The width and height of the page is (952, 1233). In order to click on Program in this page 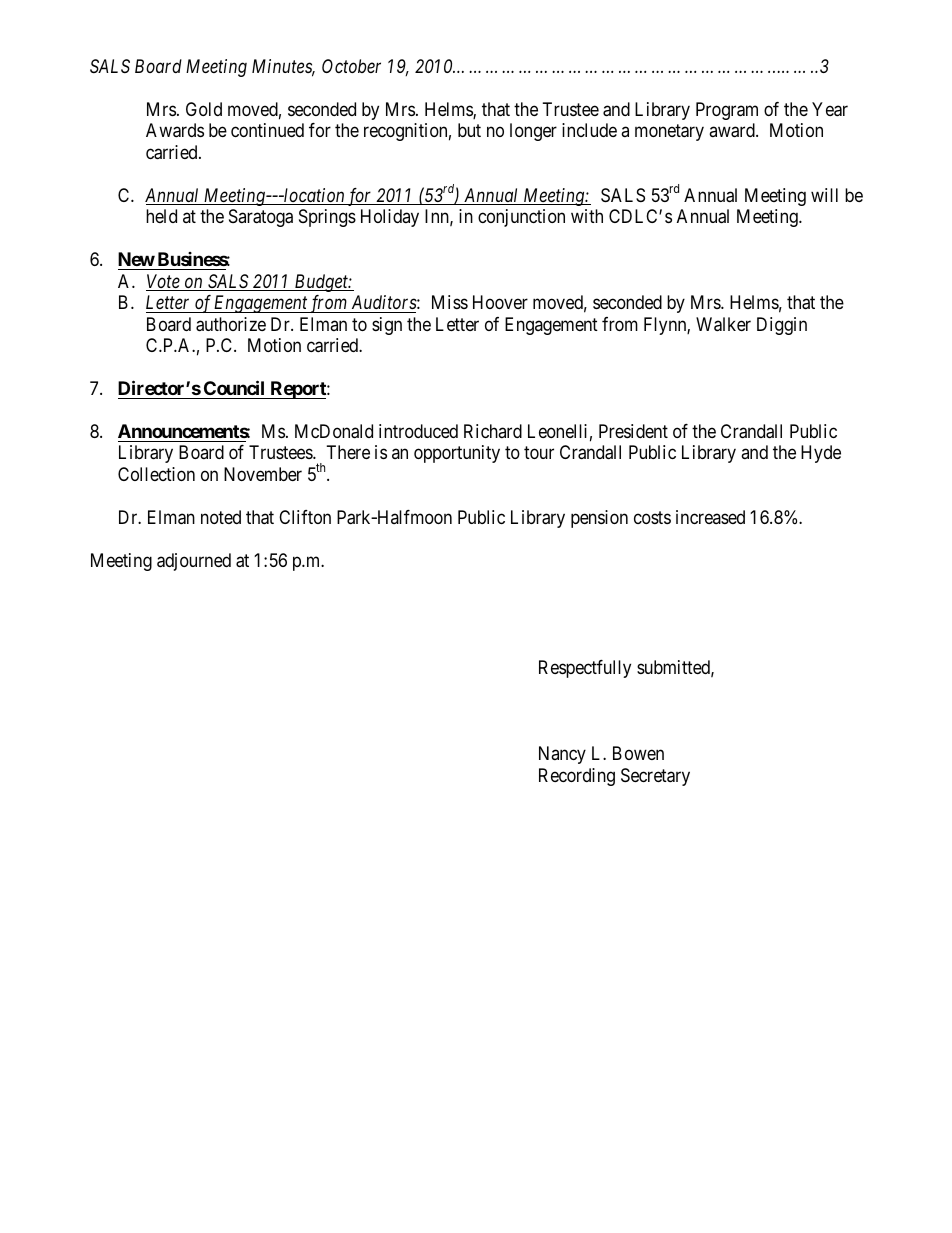, I will do `click(727, 111)`.
